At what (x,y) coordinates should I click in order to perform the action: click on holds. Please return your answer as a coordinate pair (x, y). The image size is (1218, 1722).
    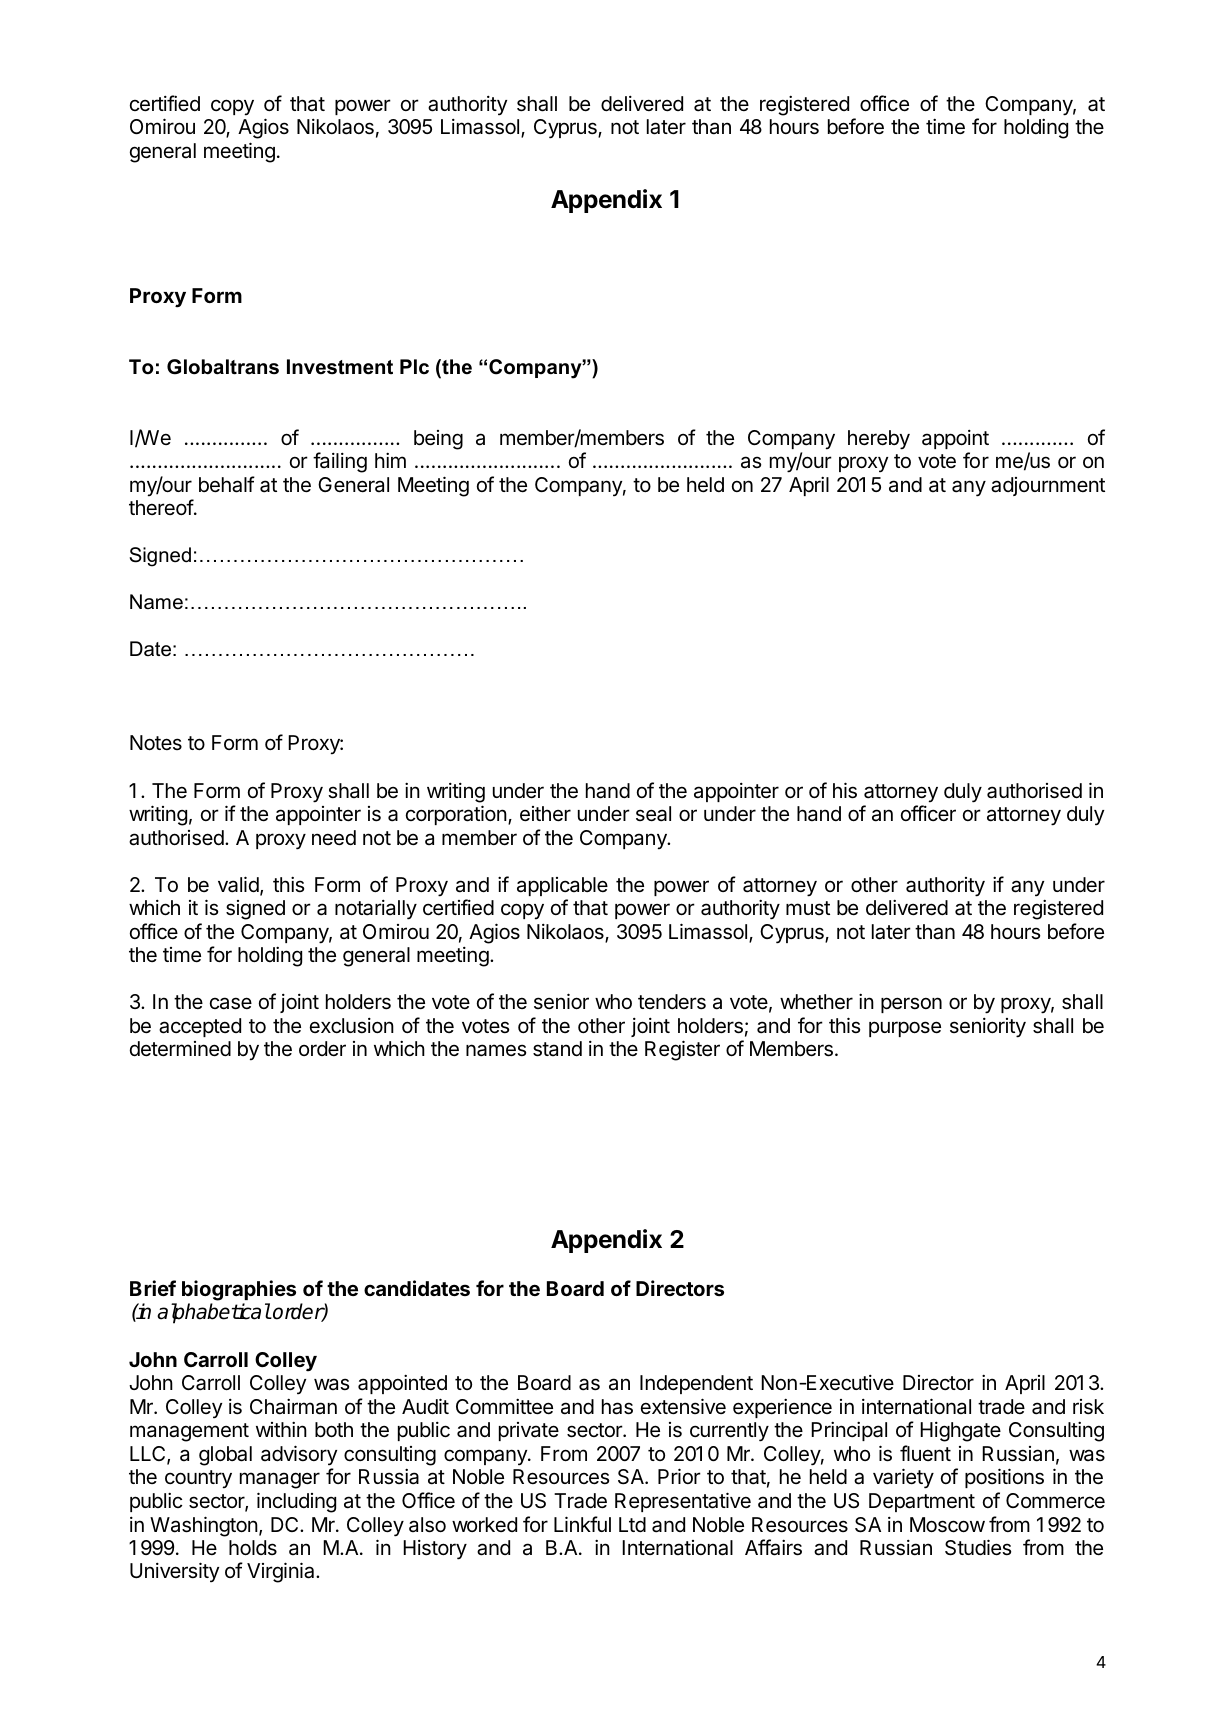
    Looking at the image, I should click on (253, 1547).
